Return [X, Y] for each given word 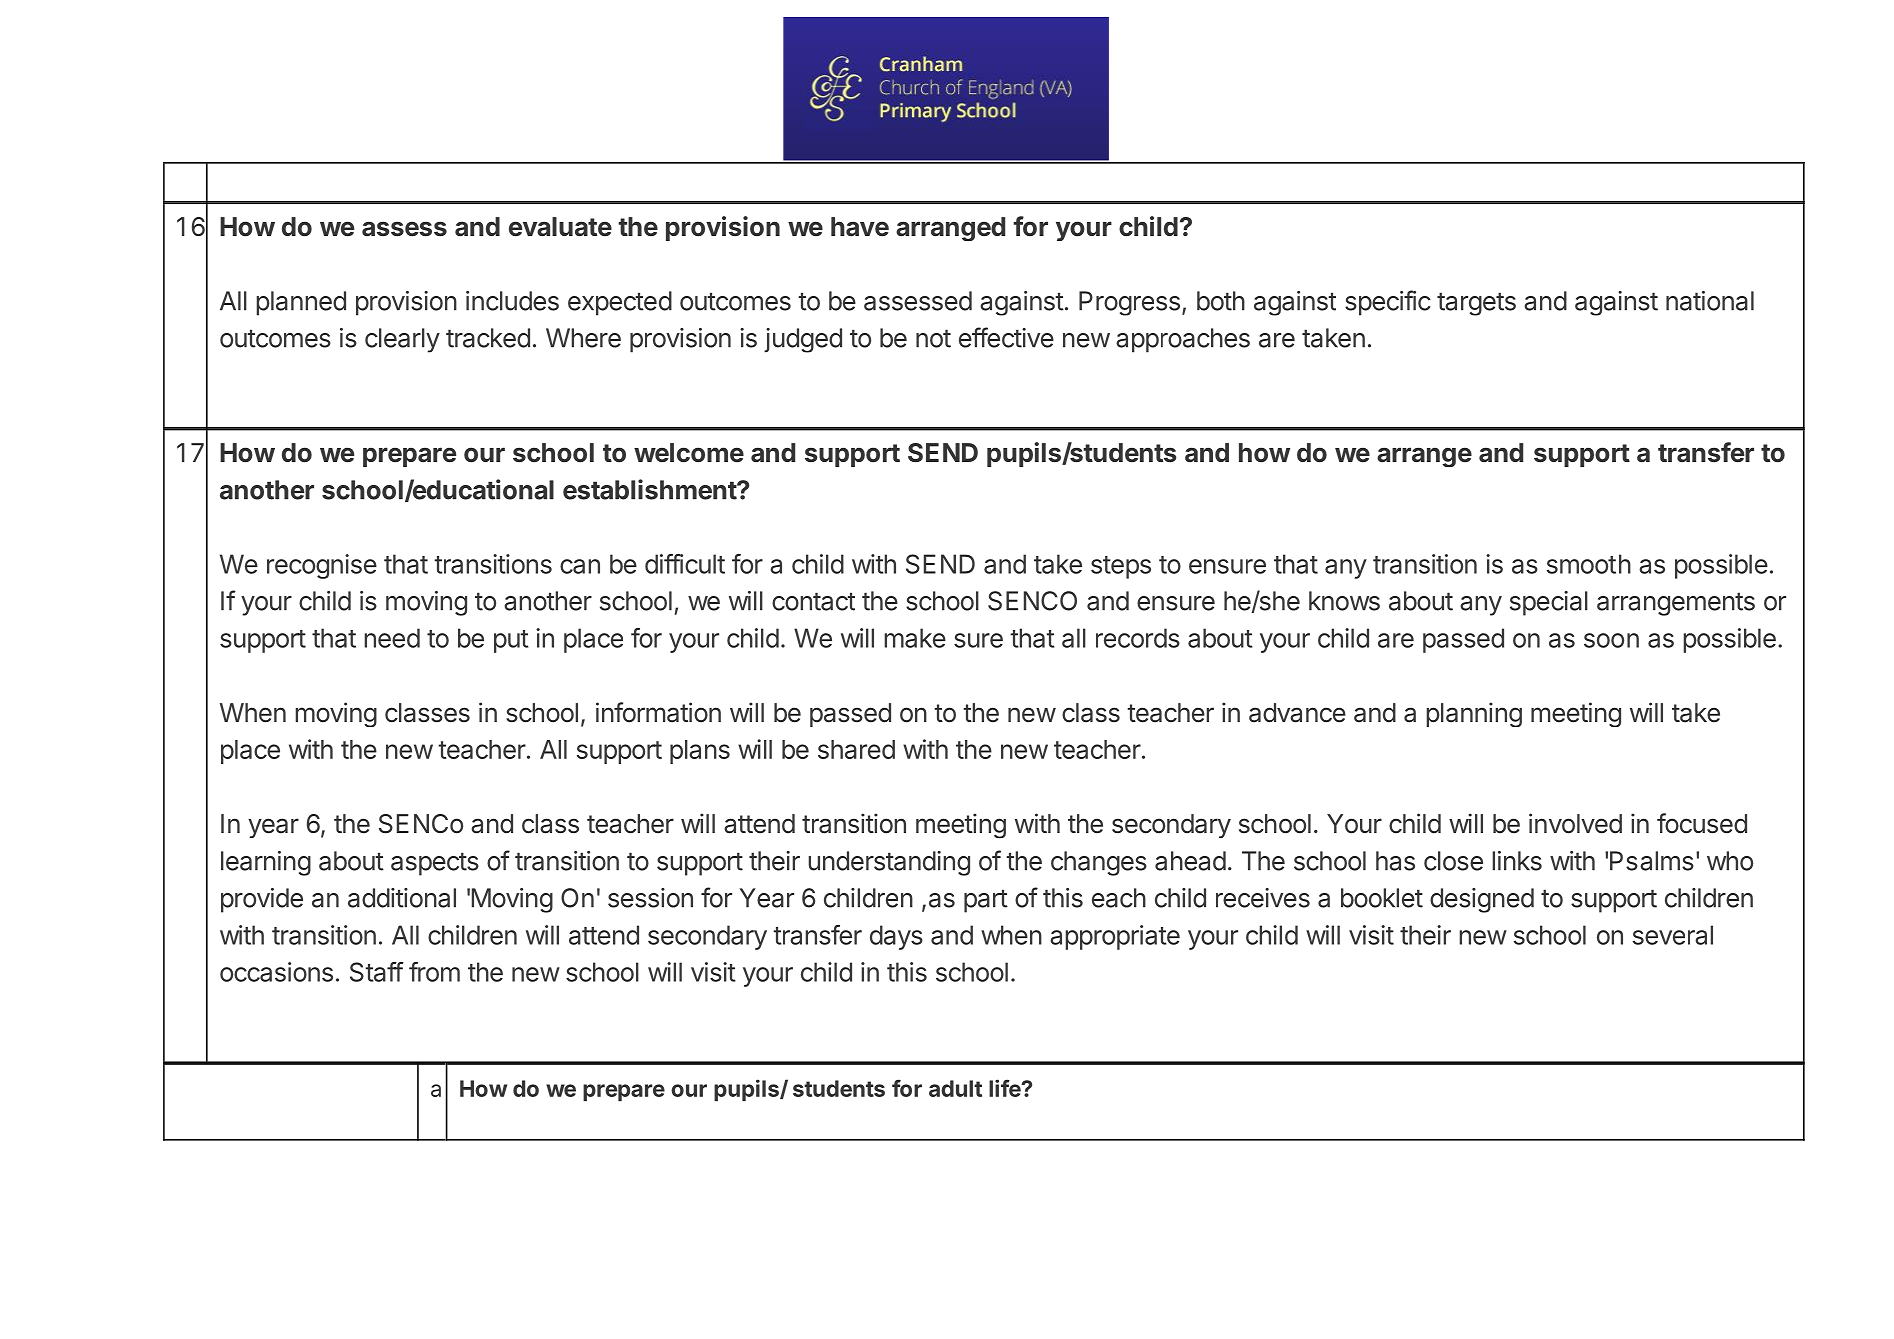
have [860, 227]
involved [1575, 823]
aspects [435, 864]
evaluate [560, 227]
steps [1121, 567]
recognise [322, 566]
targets [1476, 304]
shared [856, 749]
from [434, 972]
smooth [1589, 564]
